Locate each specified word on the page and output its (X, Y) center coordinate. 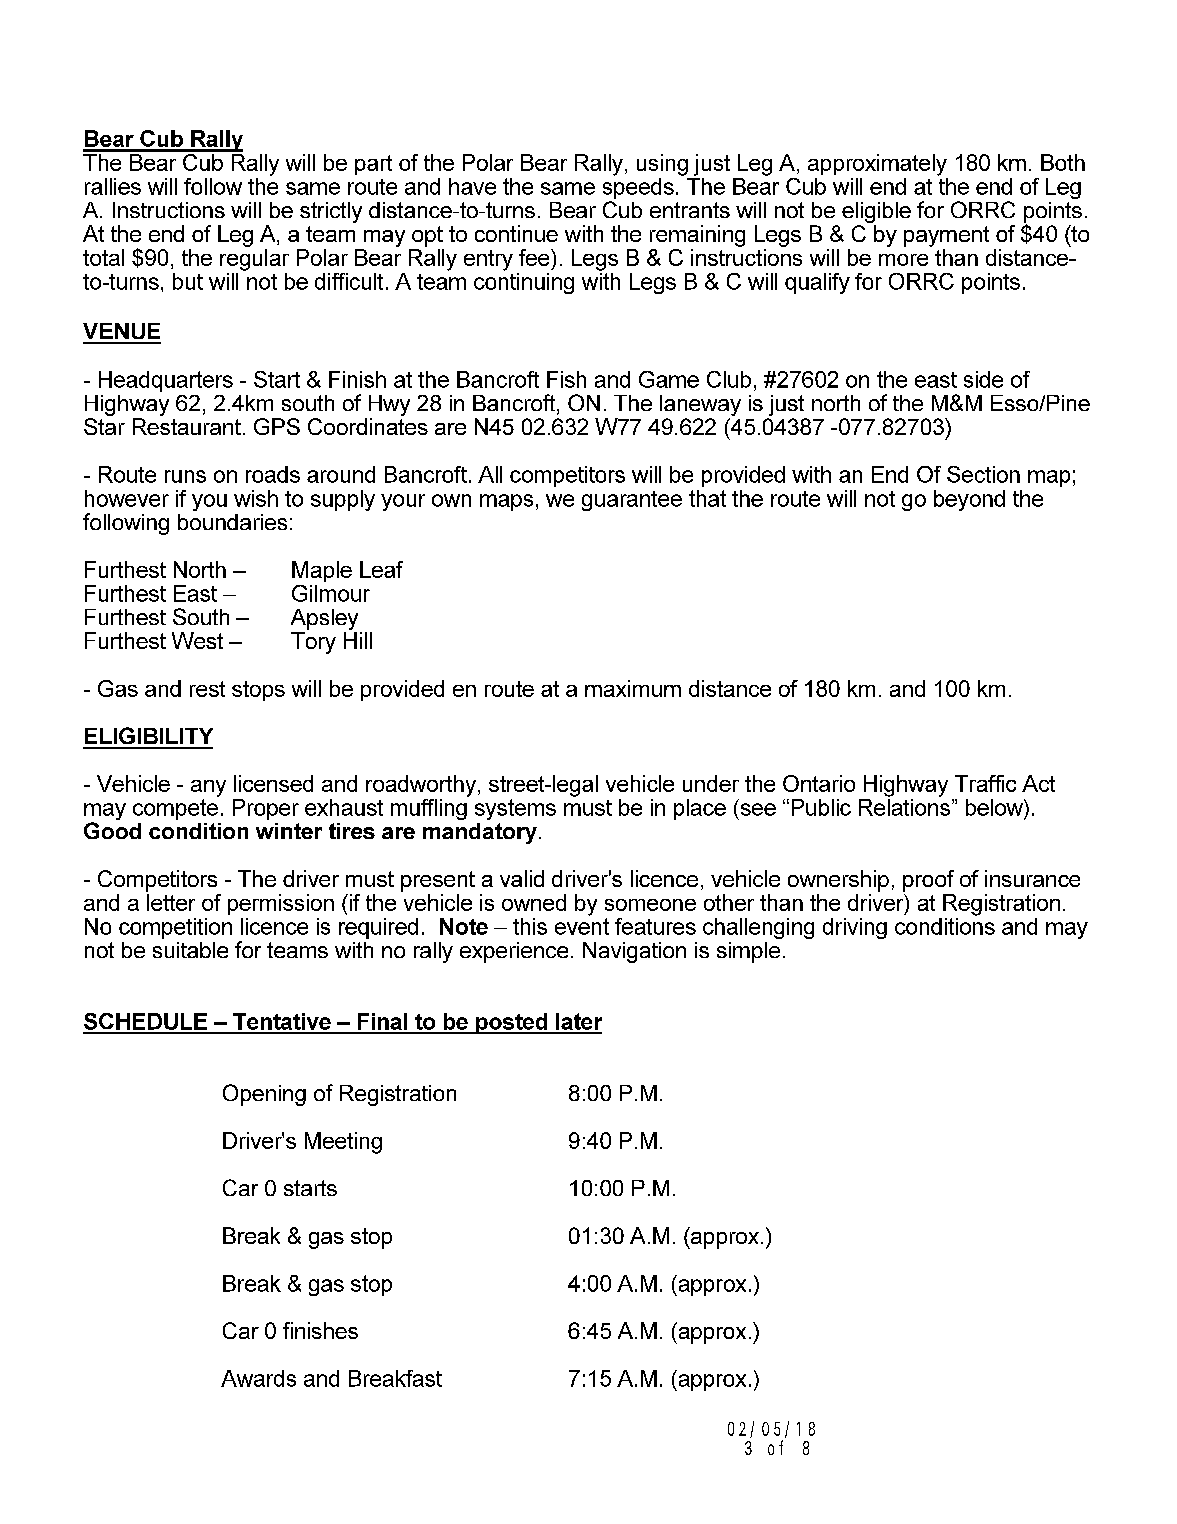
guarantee (632, 501)
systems (515, 809)
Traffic (985, 783)
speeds (638, 187)
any (208, 788)
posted (512, 1023)
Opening (264, 1095)
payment (946, 236)
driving (855, 928)
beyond (969, 500)
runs (185, 476)
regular (254, 260)
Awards (258, 1378)
